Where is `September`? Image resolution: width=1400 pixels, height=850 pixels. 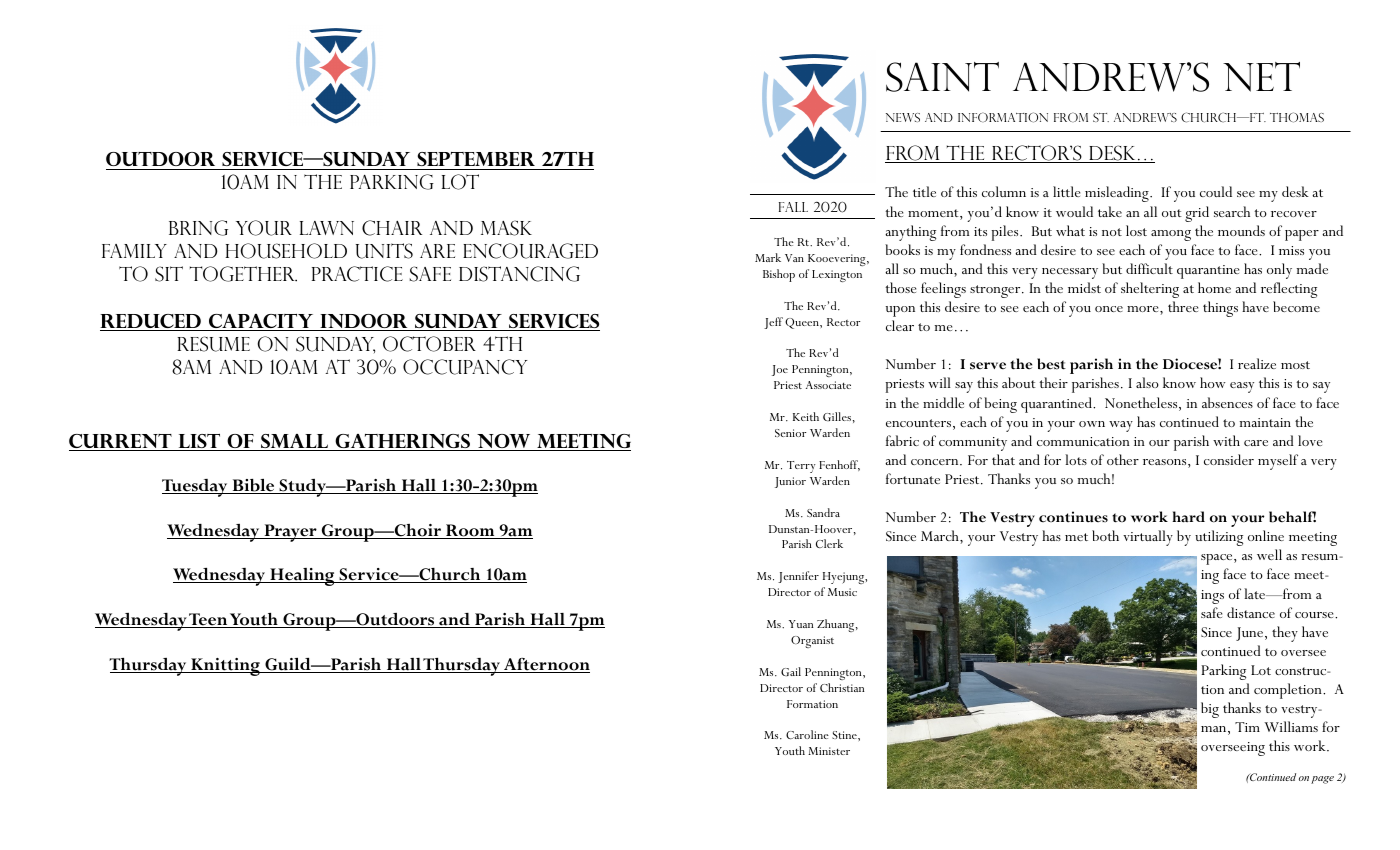
September is located at coordinates (476, 159).
